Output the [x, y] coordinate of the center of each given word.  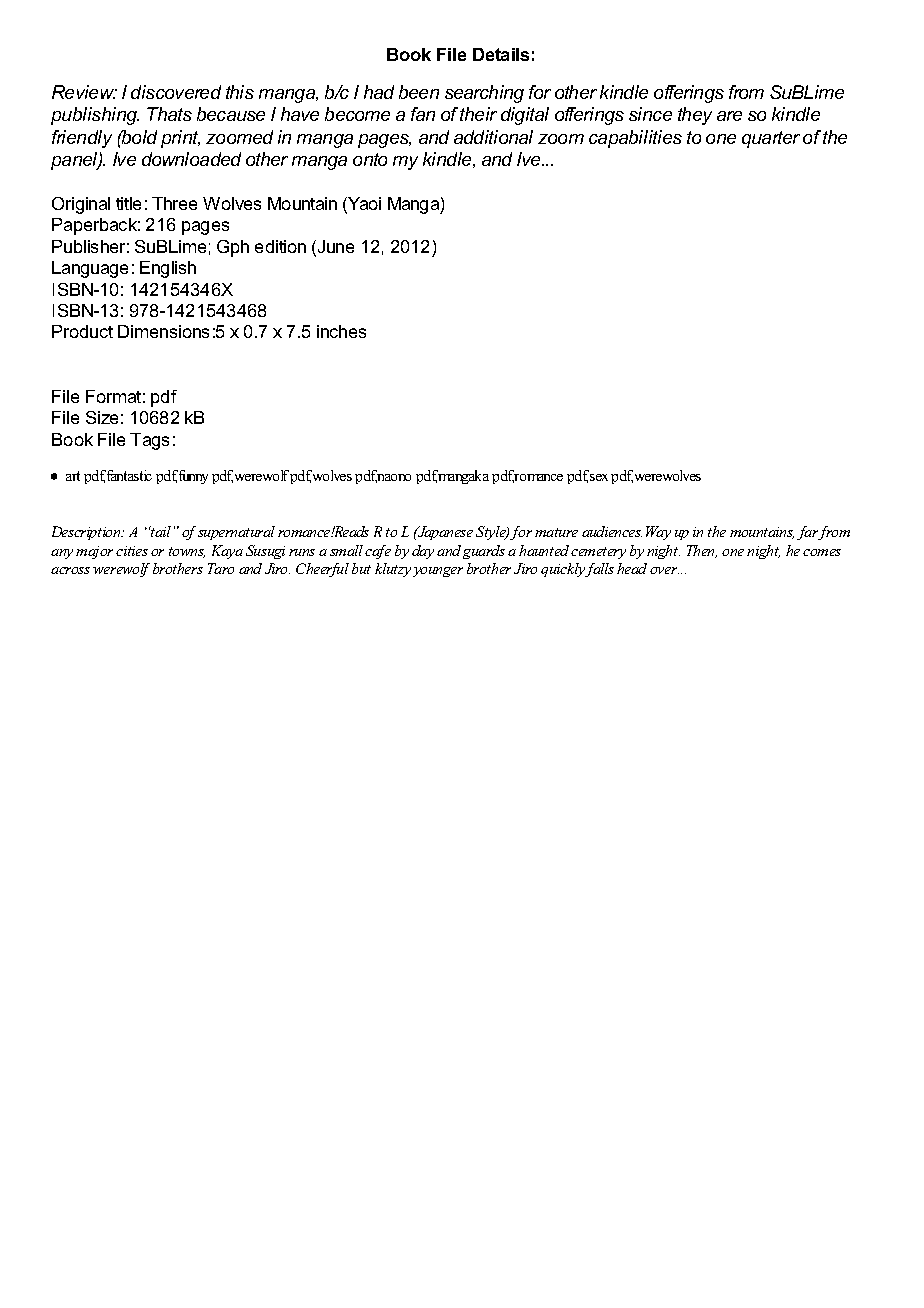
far [808, 533]
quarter [771, 139]
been [419, 92]
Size [102, 417]
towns [187, 552]
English [168, 269]
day [423, 552]
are [729, 116]
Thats [169, 114]
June [334, 248]
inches [341, 331]
